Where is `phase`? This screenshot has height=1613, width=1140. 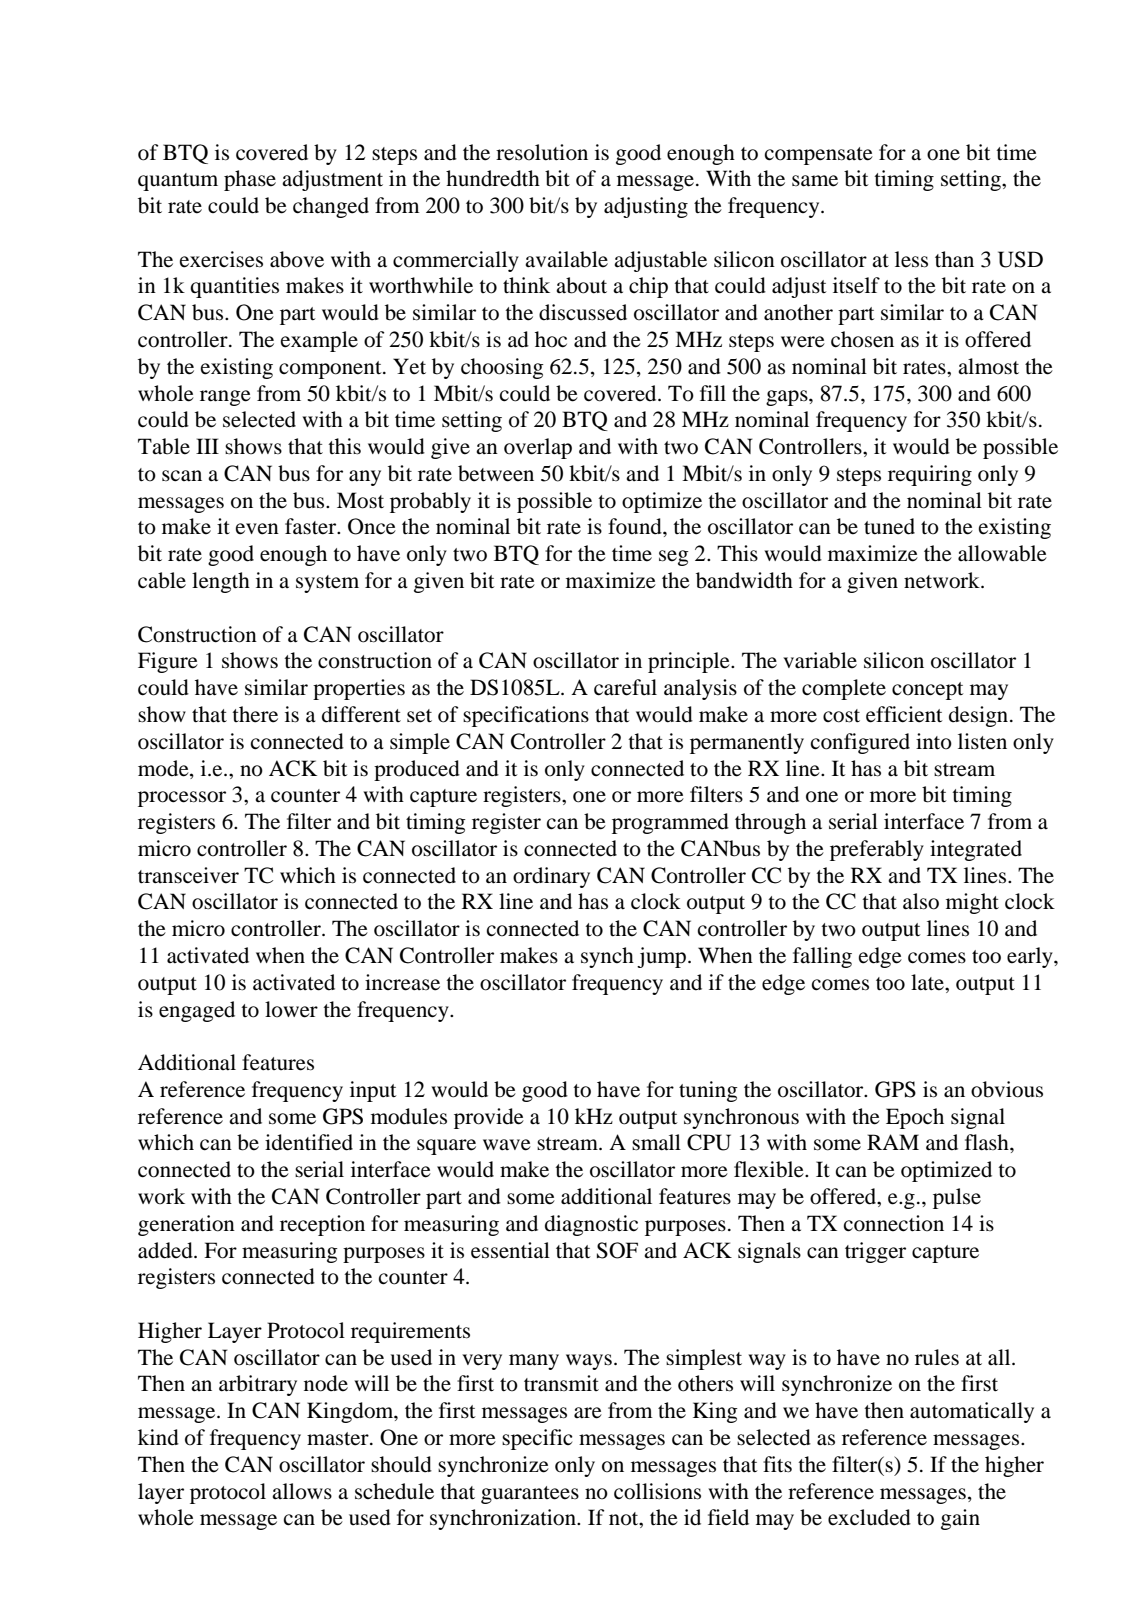
phase is located at coordinates (250, 180).
